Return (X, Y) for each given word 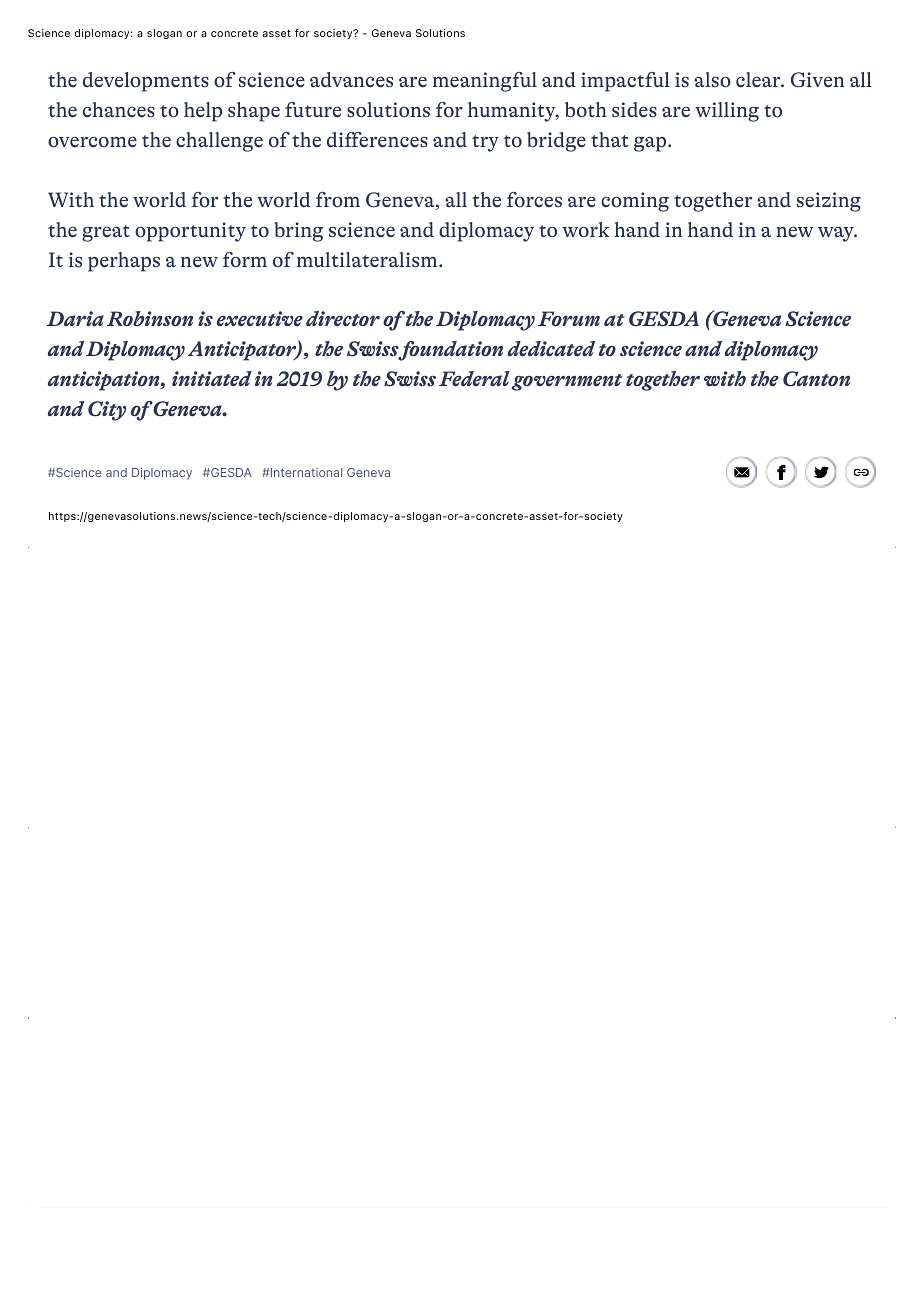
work (585, 230)
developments (146, 82)
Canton (816, 379)
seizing (829, 202)
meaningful (485, 82)
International (305, 472)
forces (534, 200)
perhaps (124, 262)
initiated (212, 379)
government (567, 382)
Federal (474, 379)
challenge (219, 142)
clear (759, 80)
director (343, 319)
